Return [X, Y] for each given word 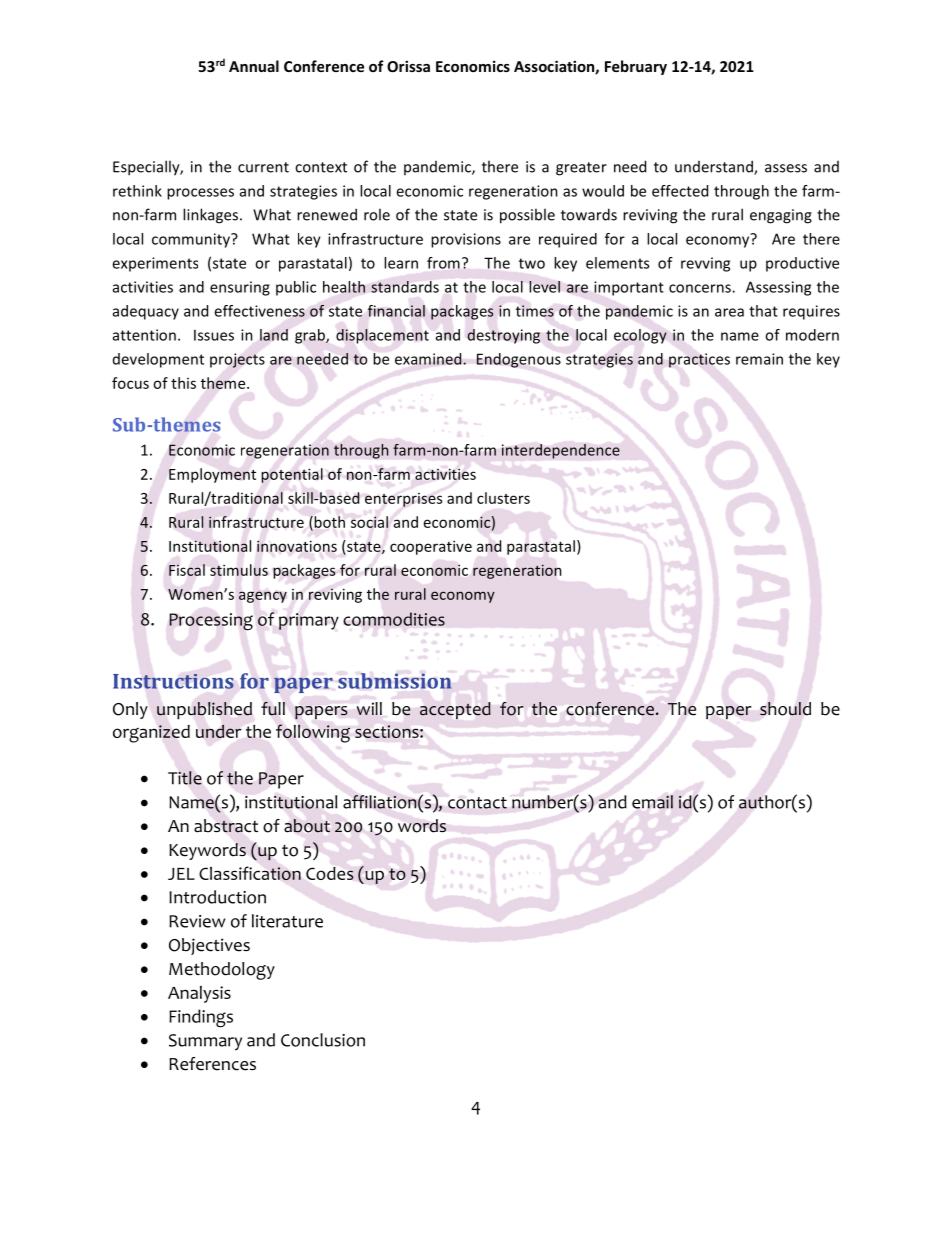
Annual [254, 66]
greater [581, 169]
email [652, 802]
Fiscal [187, 570]
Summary [205, 1042]
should [785, 709]
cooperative [431, 547]
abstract [226, 826]
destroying [503, 336]
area [729, 312]
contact [477, 803]
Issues [214, 335]
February [636, 67]
